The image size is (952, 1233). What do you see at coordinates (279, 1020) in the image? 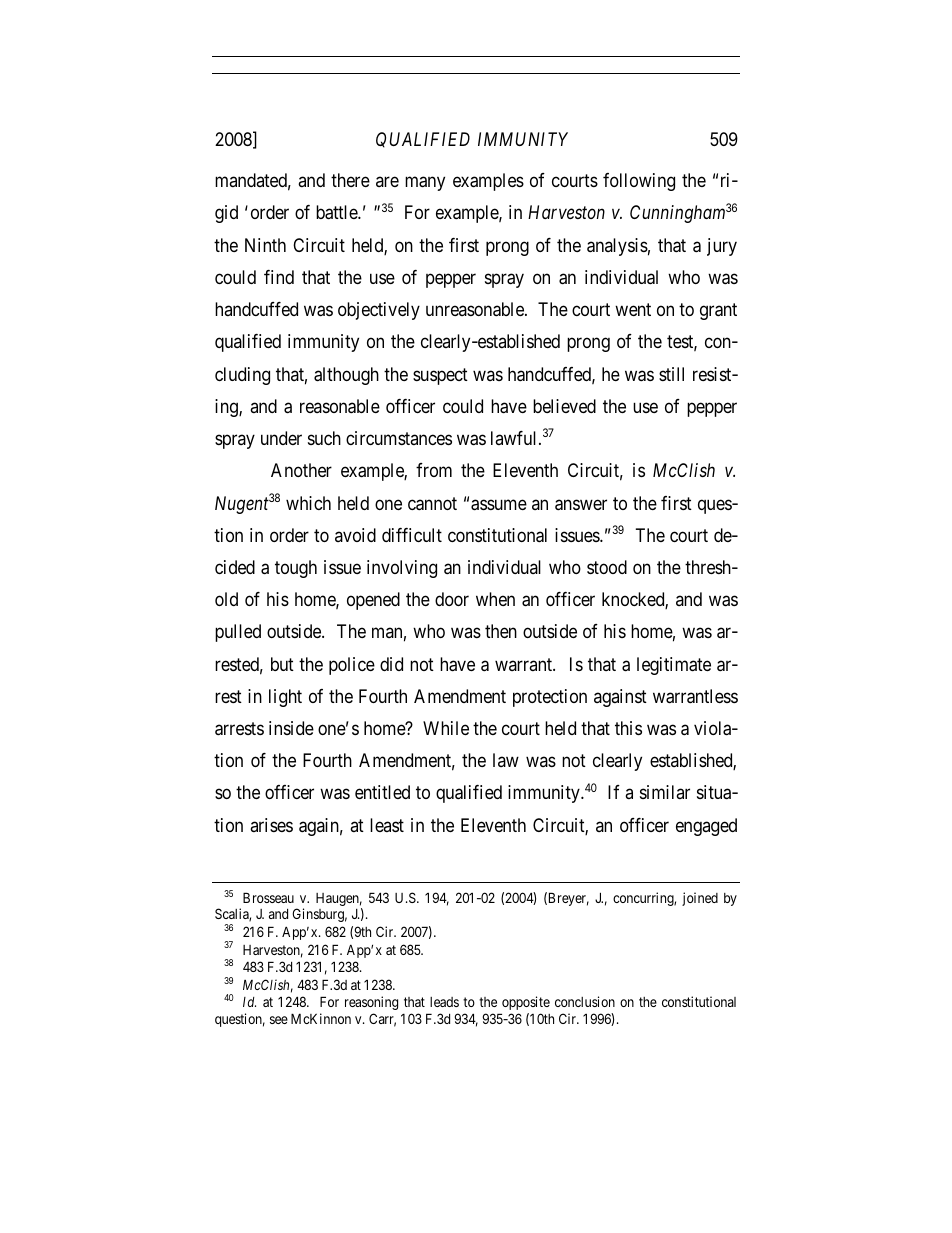
I see `see` at bounding box center [279, 1020].
